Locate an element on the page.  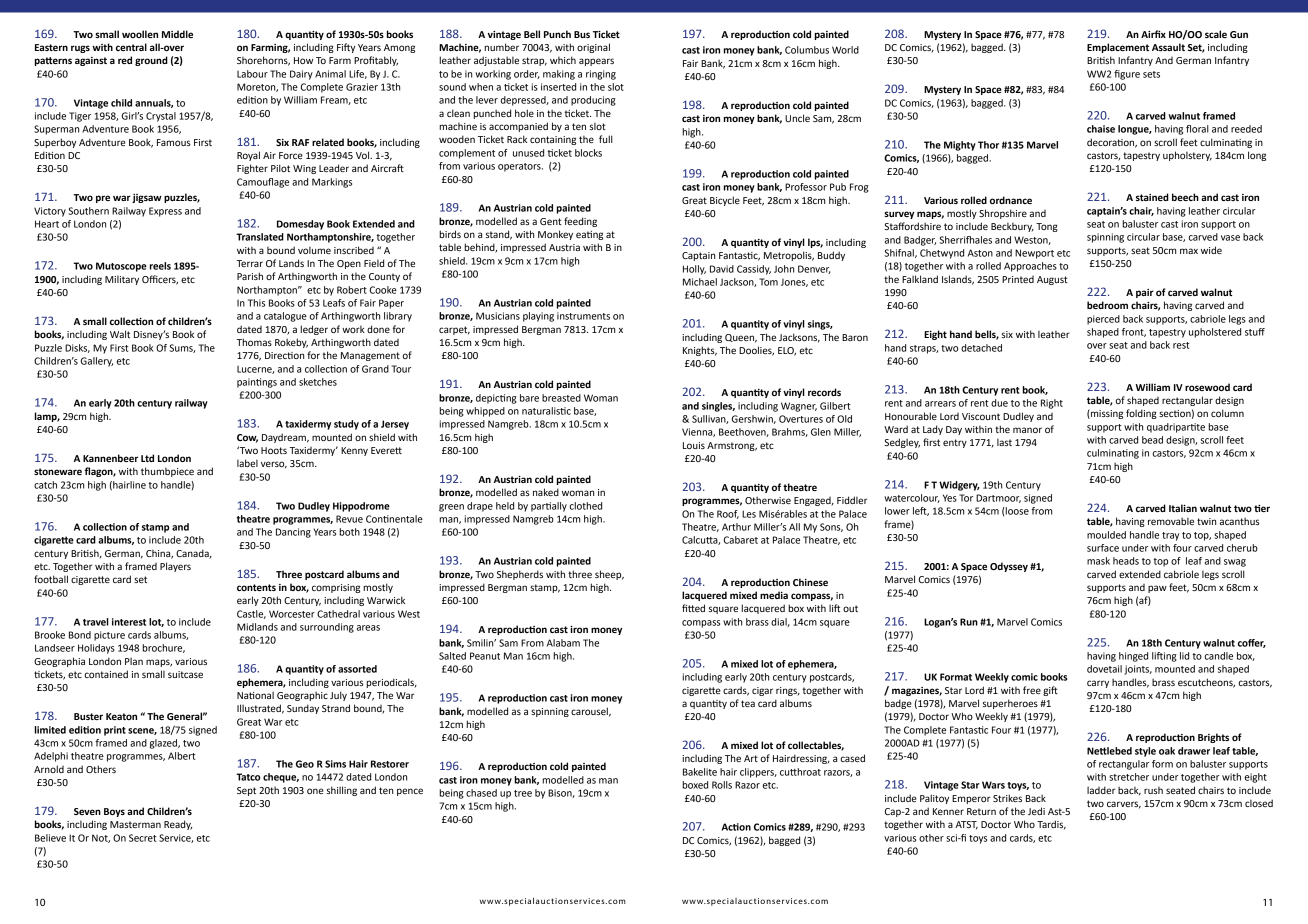
Louis is located at coordinates (694, 445).
